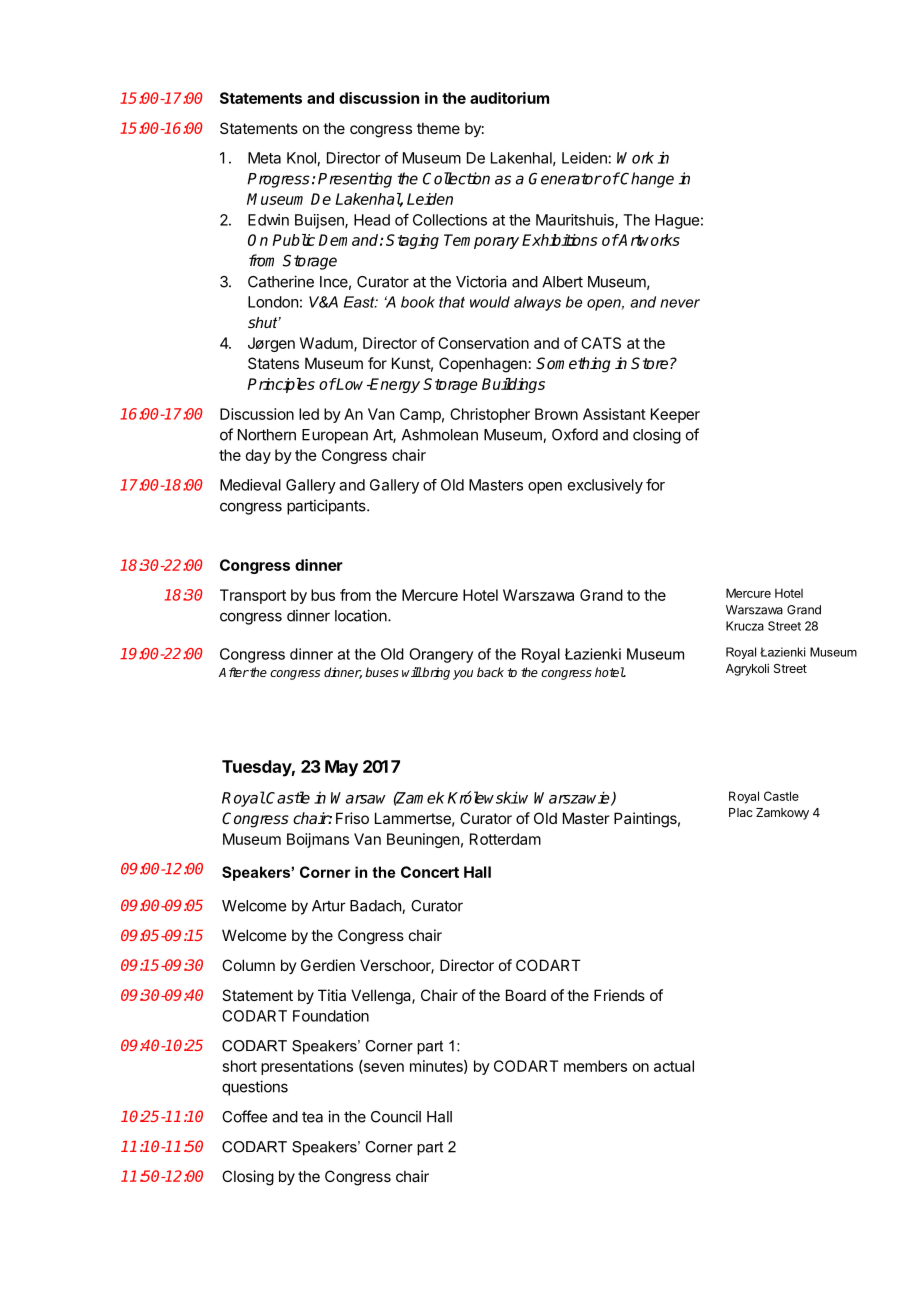  Describe the element at coordinates (396, 1116) in the document. I see `Council` at that location.
